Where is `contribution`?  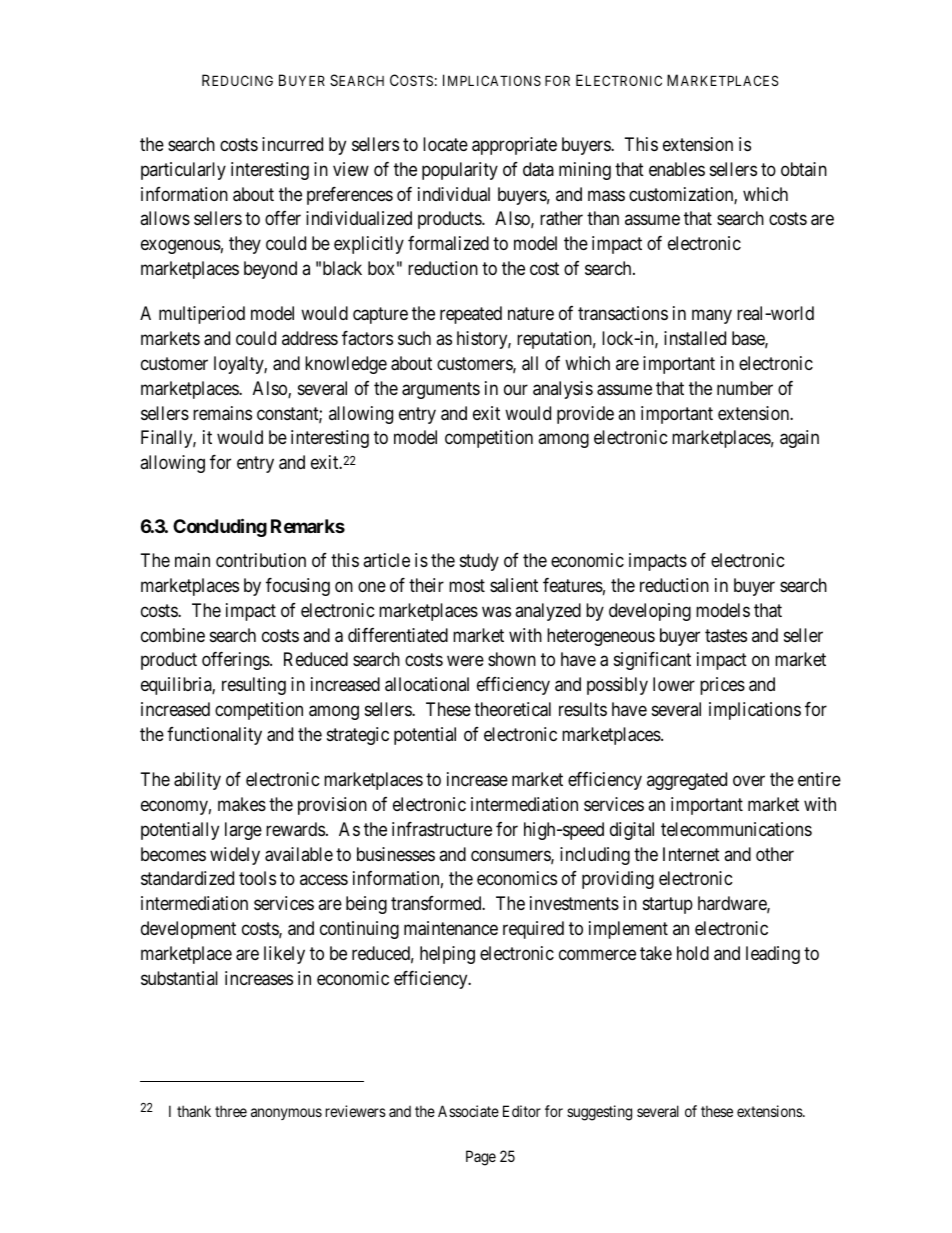 contribution is located at coordinates (261, 560).
